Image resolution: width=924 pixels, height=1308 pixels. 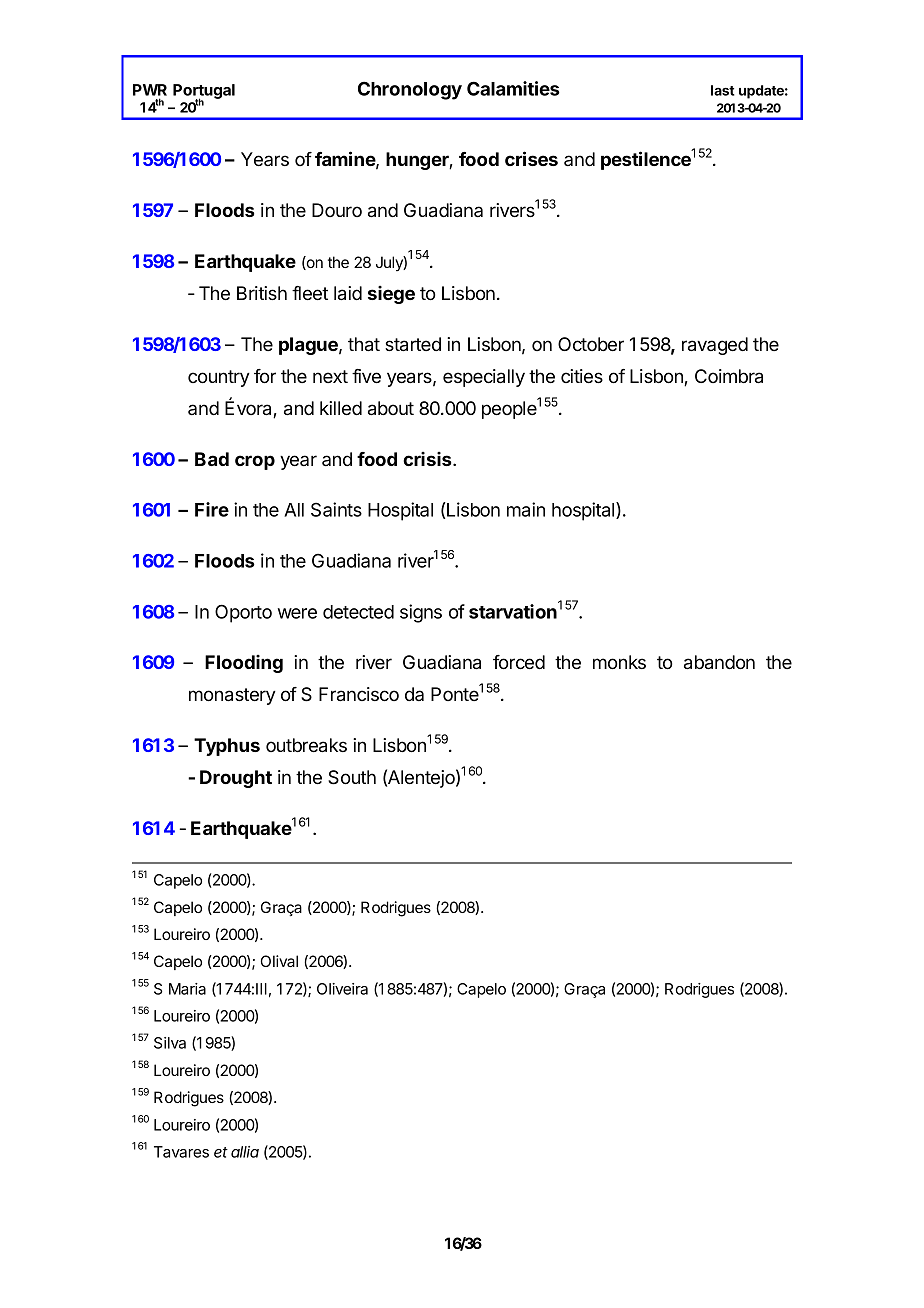 What do you see at coordinates (729, 376) in the page?
I see `Coimbra` at bounding box center [729, 376].
